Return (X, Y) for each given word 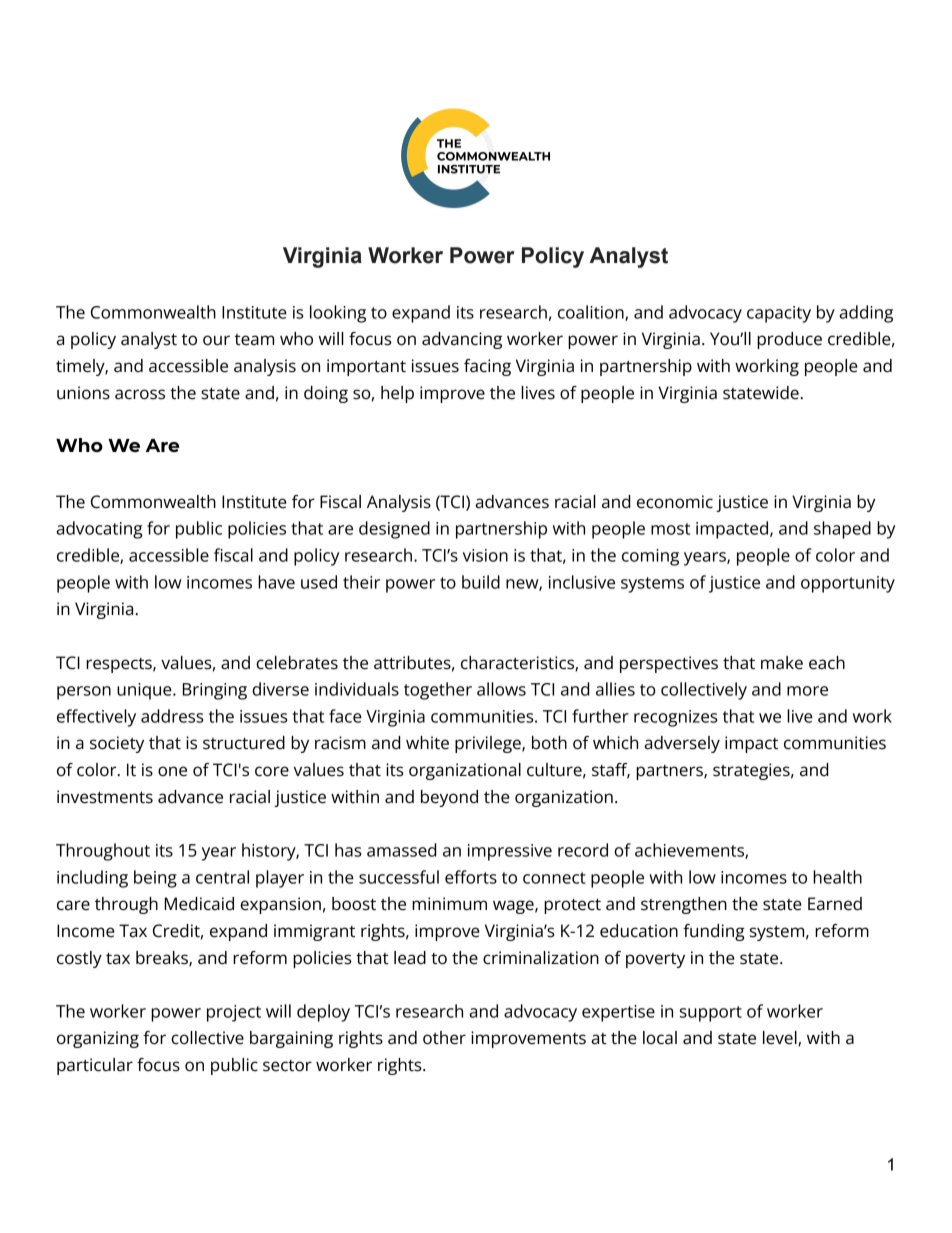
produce (789, 340)
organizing (98, 1039)
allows (501, 689)
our (216, 340)
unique (145, 691)
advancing (462, 340)
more (807, 691)
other (444, 1038)
